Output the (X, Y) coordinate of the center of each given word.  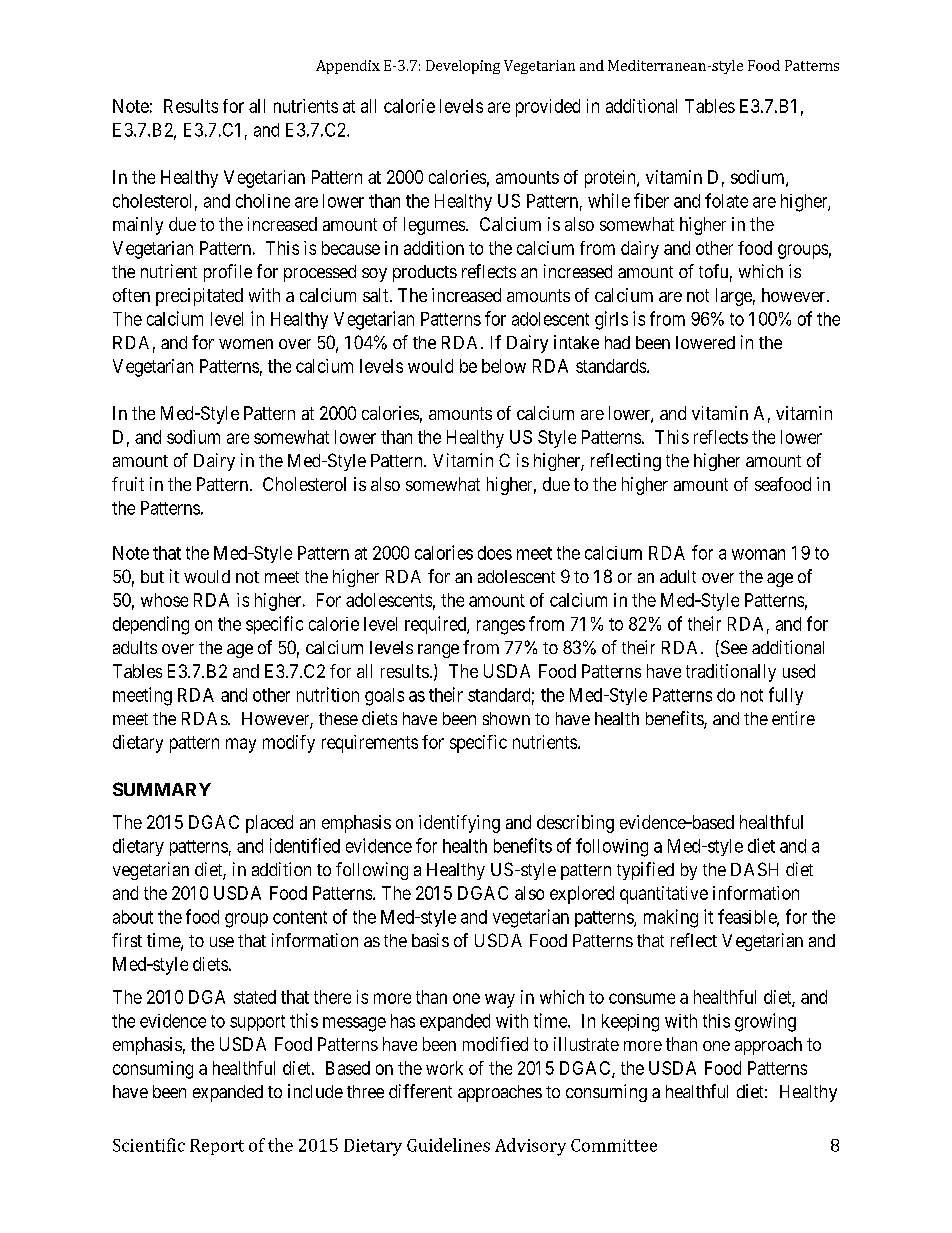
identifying (459, 824)
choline (263, 201)
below (504, 366)
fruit (128, 484)
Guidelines (448, 1145)
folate (726, 200)
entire (793, 718)
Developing (463, 67)
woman (758, 554)
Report (217, 1147)
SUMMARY (162, 789)
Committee (614, 1145)
